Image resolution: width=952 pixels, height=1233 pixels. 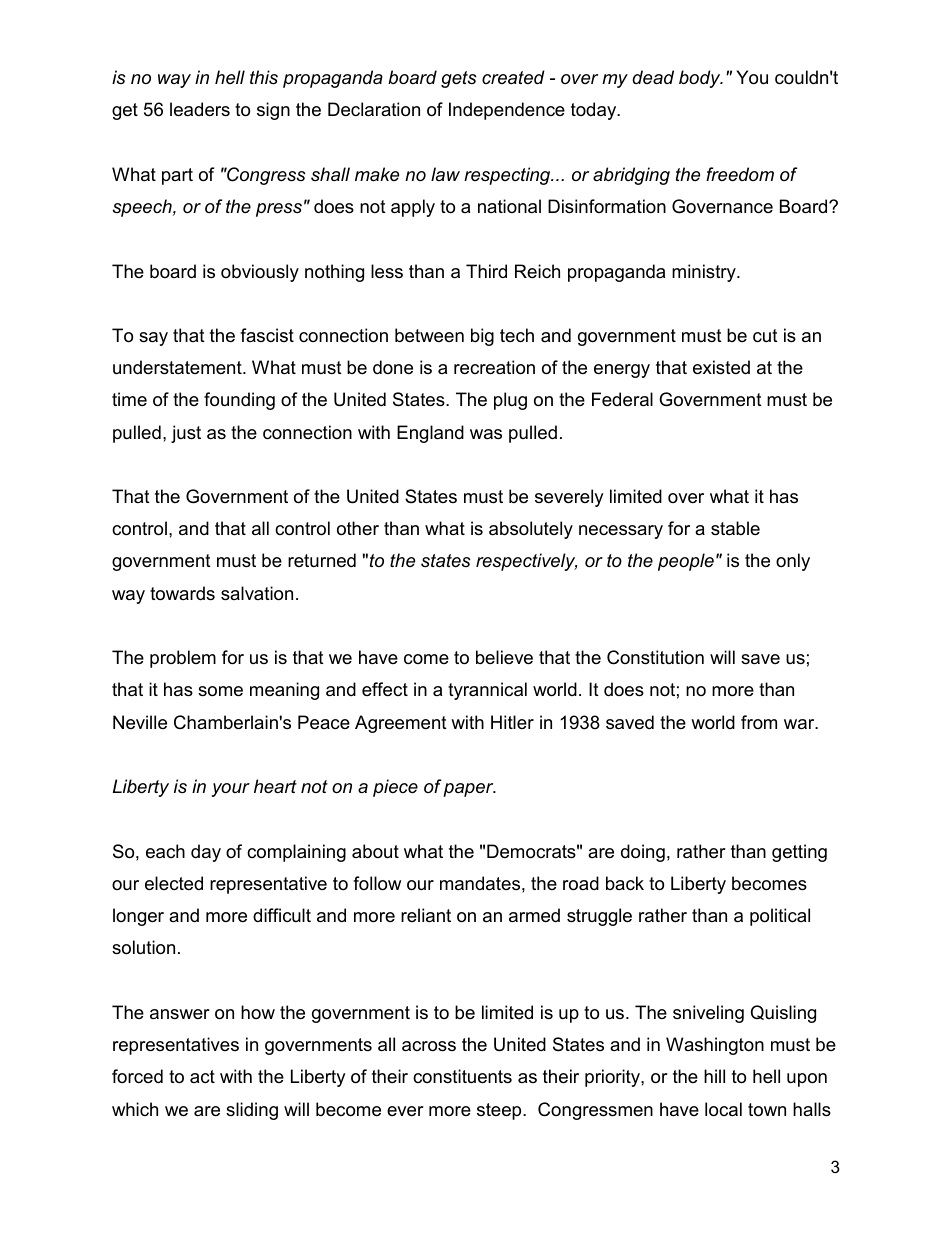 I want to click on England, so click(x=430, y=434).
